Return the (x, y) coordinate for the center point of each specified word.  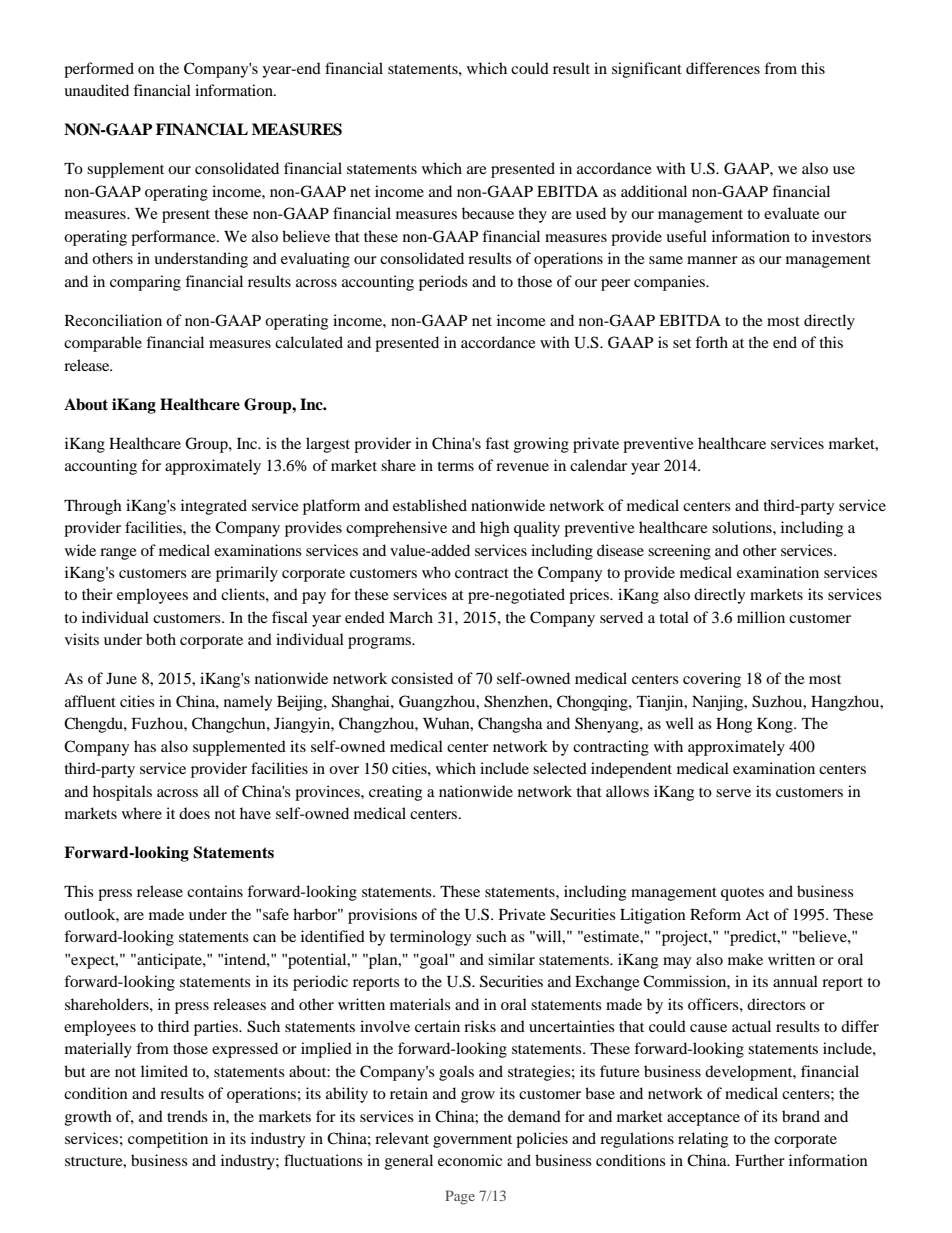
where (142, 813)
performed (99, 70)
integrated (214, 507)
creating (395, 793)
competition (168, 1140)
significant (647, 70)
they (533, 215)
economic (470, 1160)
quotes (742, 894)
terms (456, 466)
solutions (743, 527)
